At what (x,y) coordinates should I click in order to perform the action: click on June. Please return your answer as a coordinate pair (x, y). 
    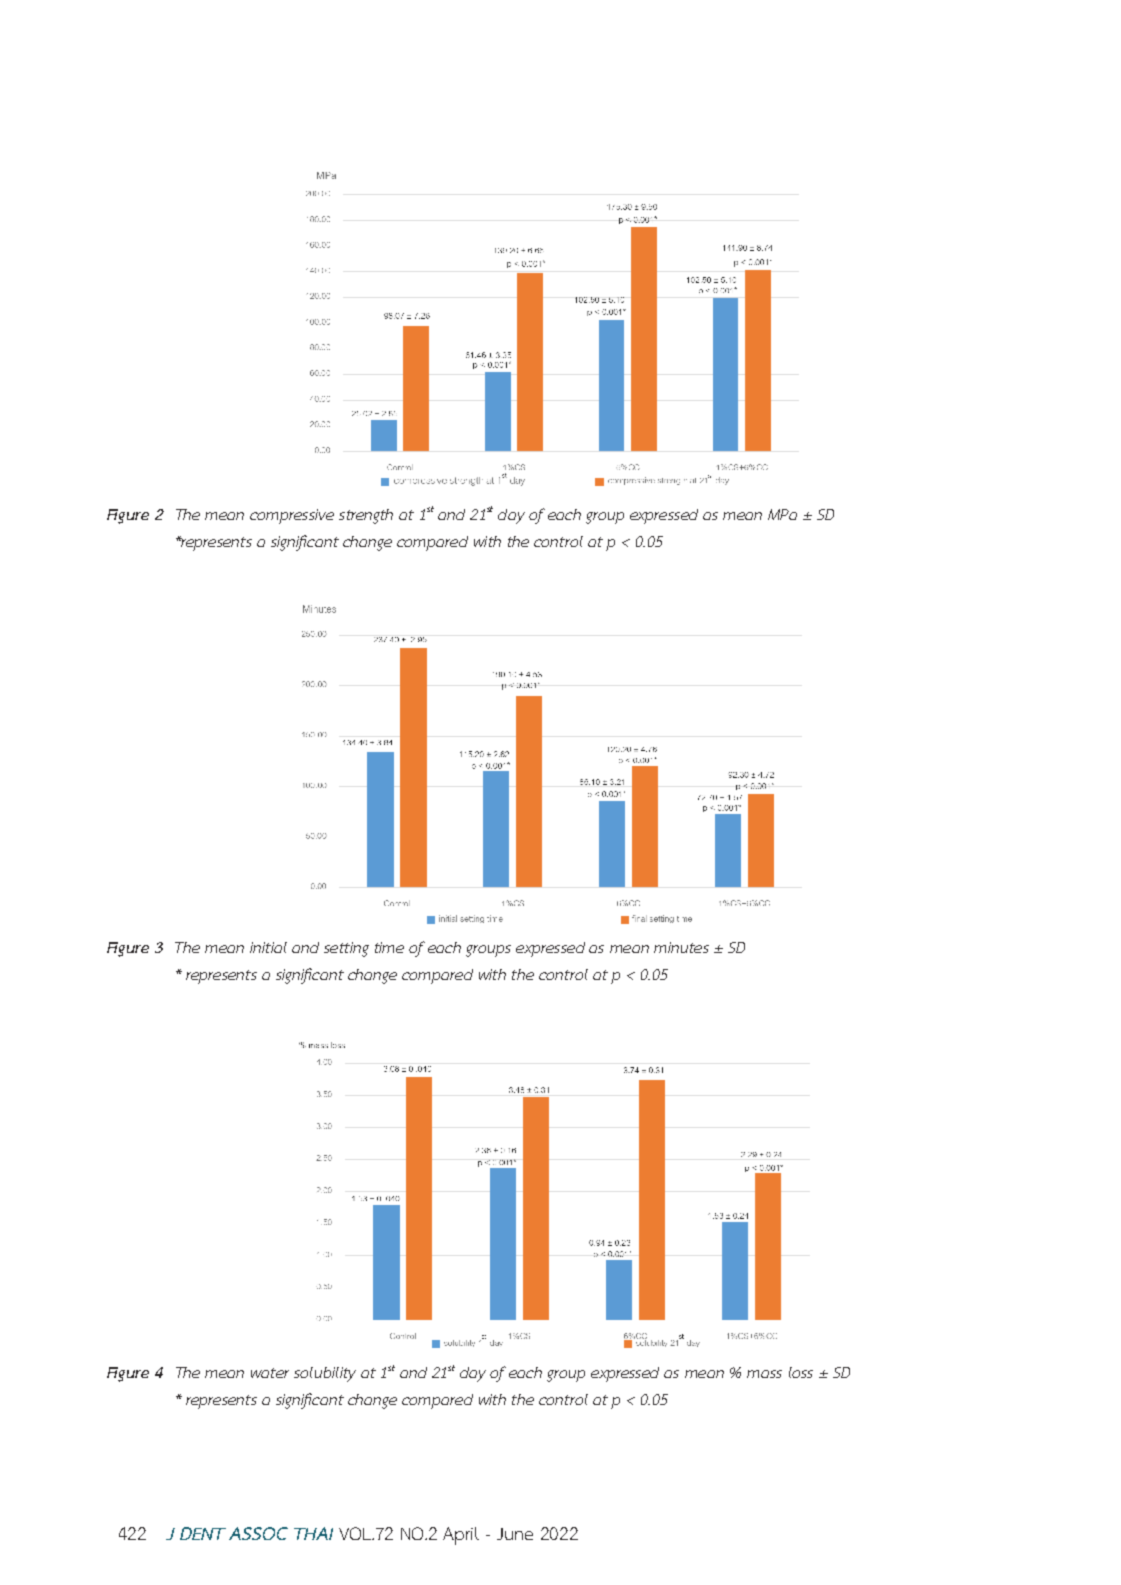
    Looking at the image, I should click on (515, 1534).
